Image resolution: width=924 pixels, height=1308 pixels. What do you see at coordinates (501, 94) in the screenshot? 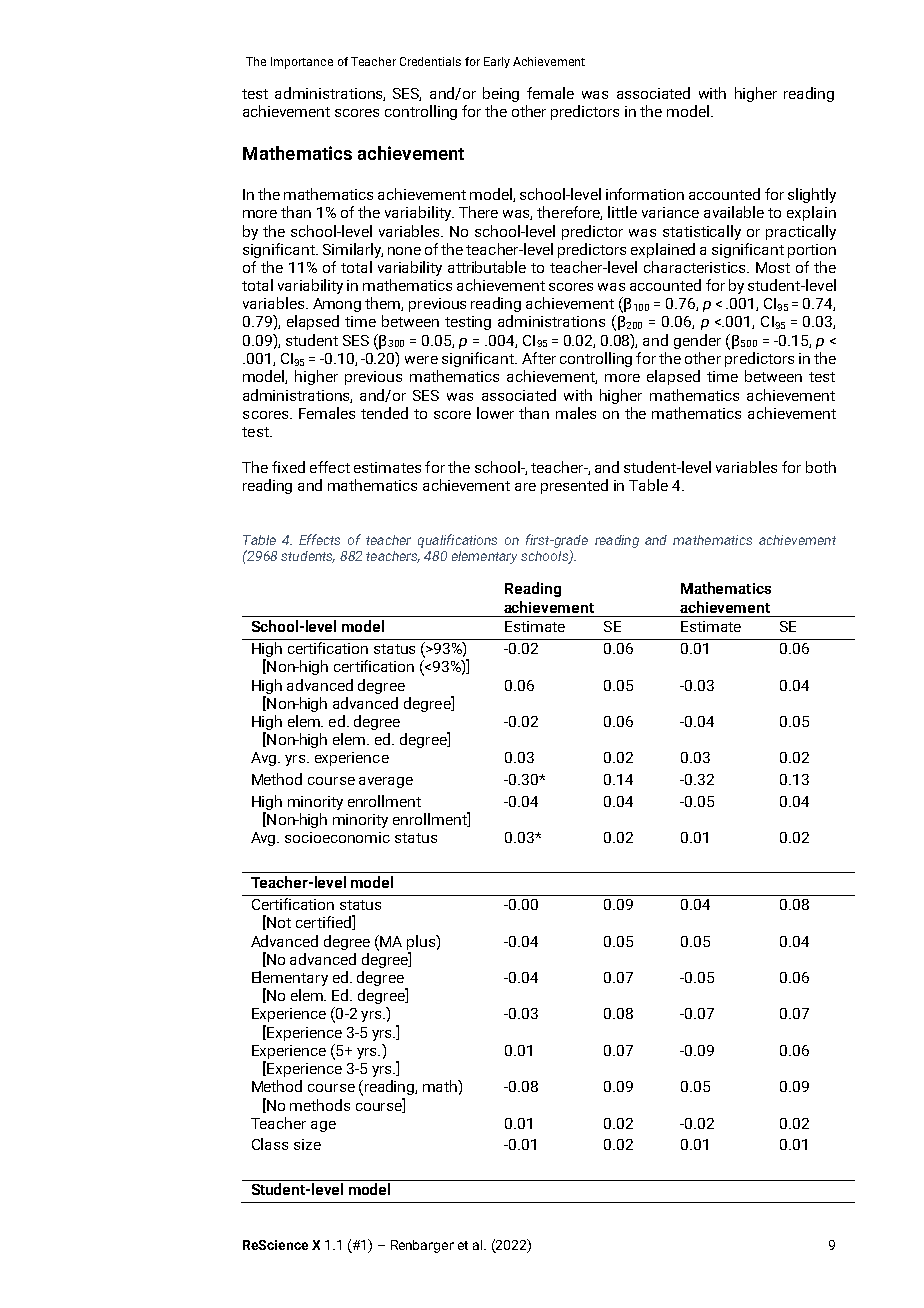
I see `being` at bounding box center [501, 94].
